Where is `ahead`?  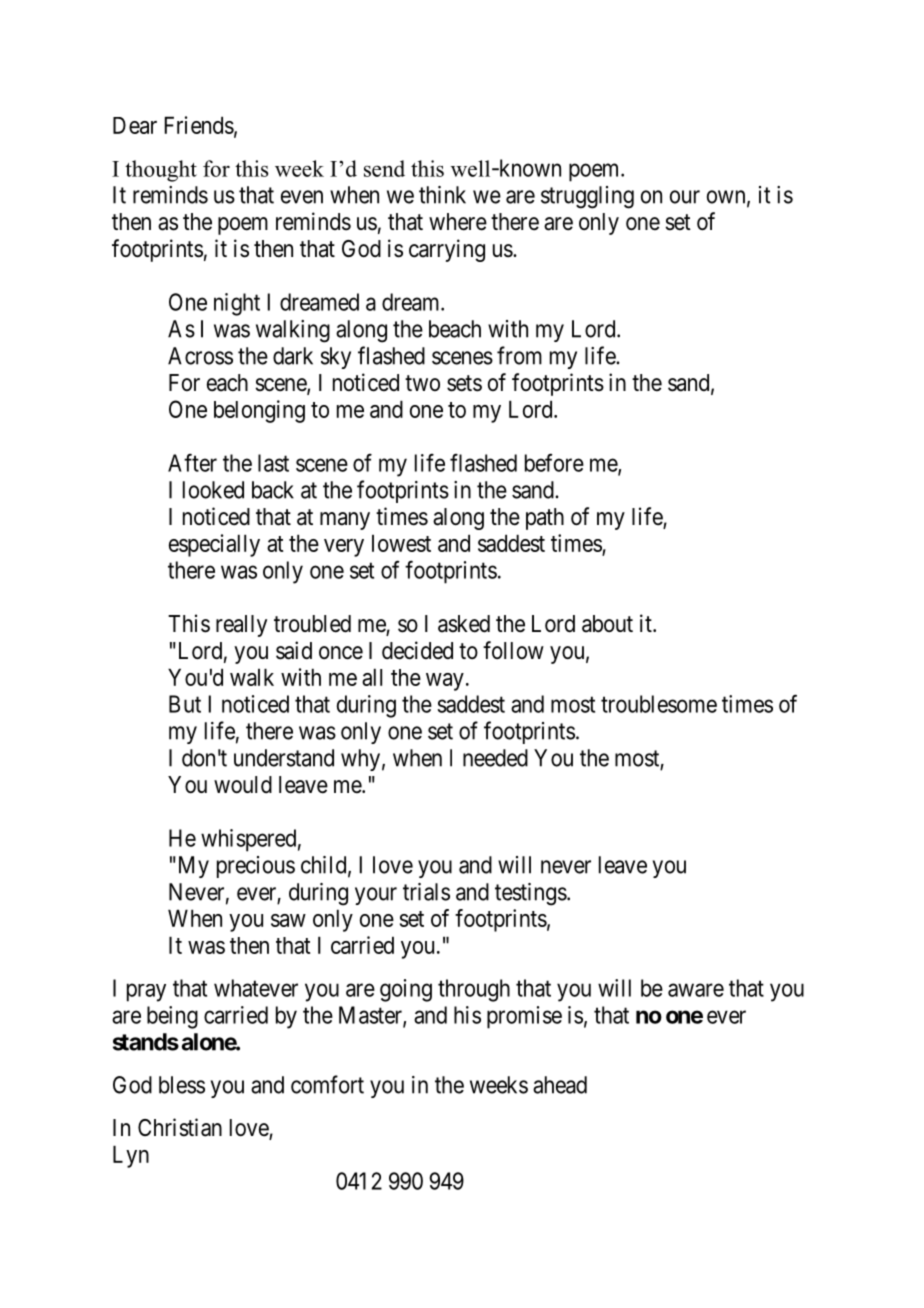
ahead is located at coordinates (560, 1085).
